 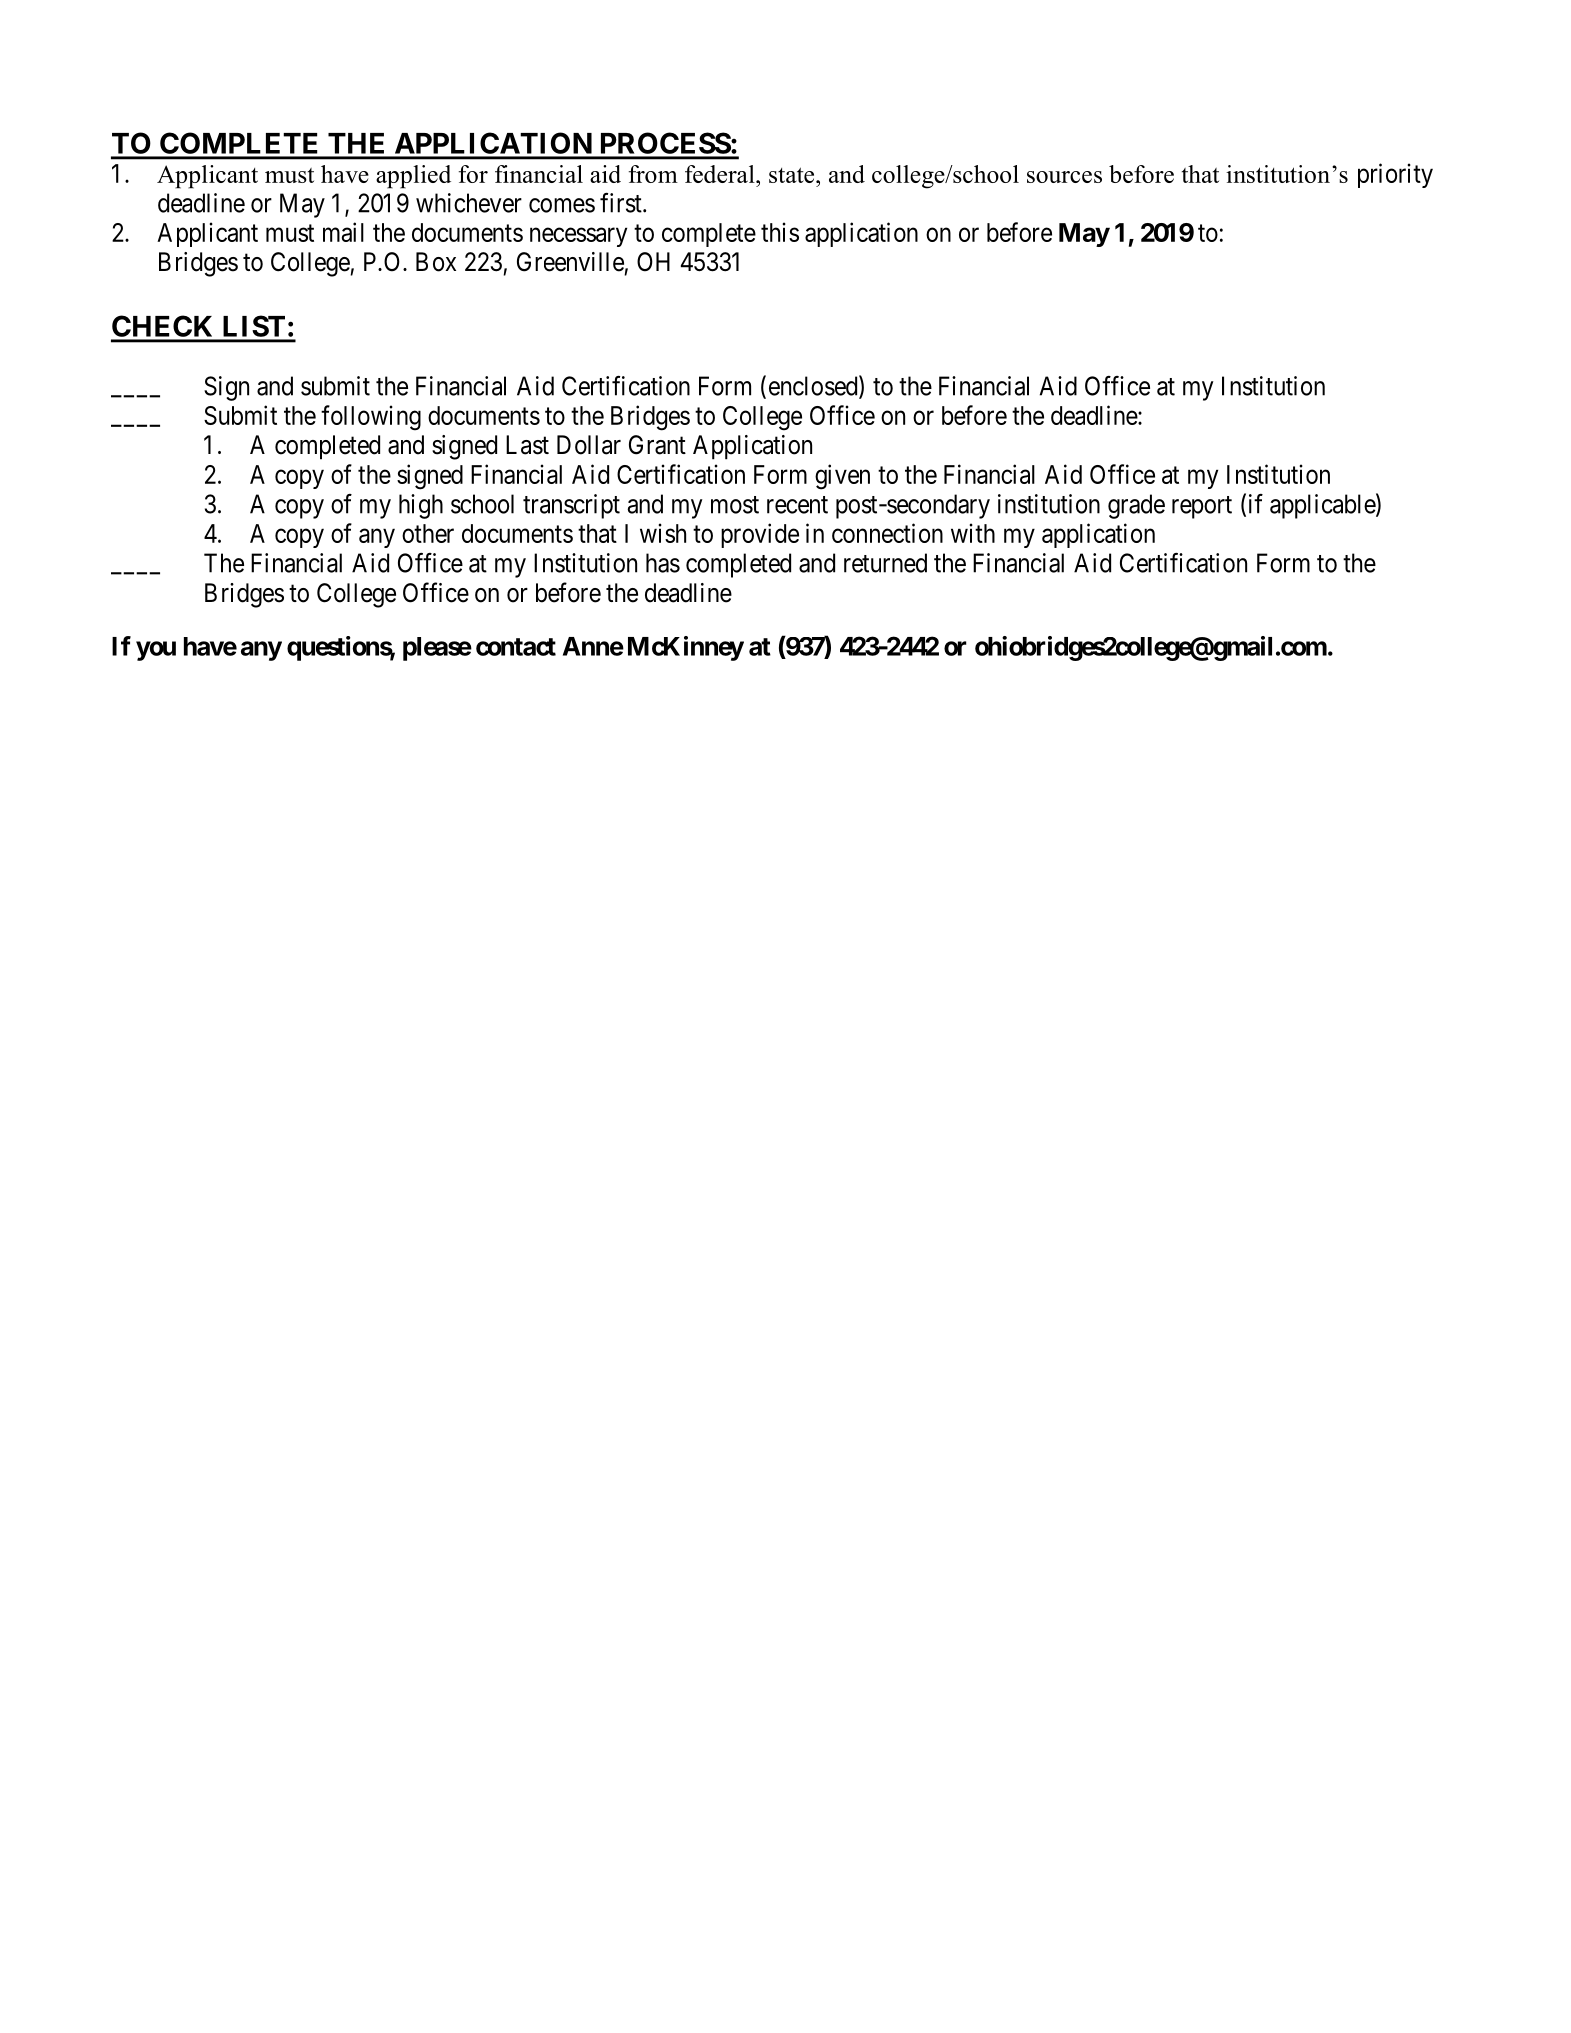 What do you see at coordinates (516, 647) in the screenshot?
I see `contact` at bounding box center [516, 647].
